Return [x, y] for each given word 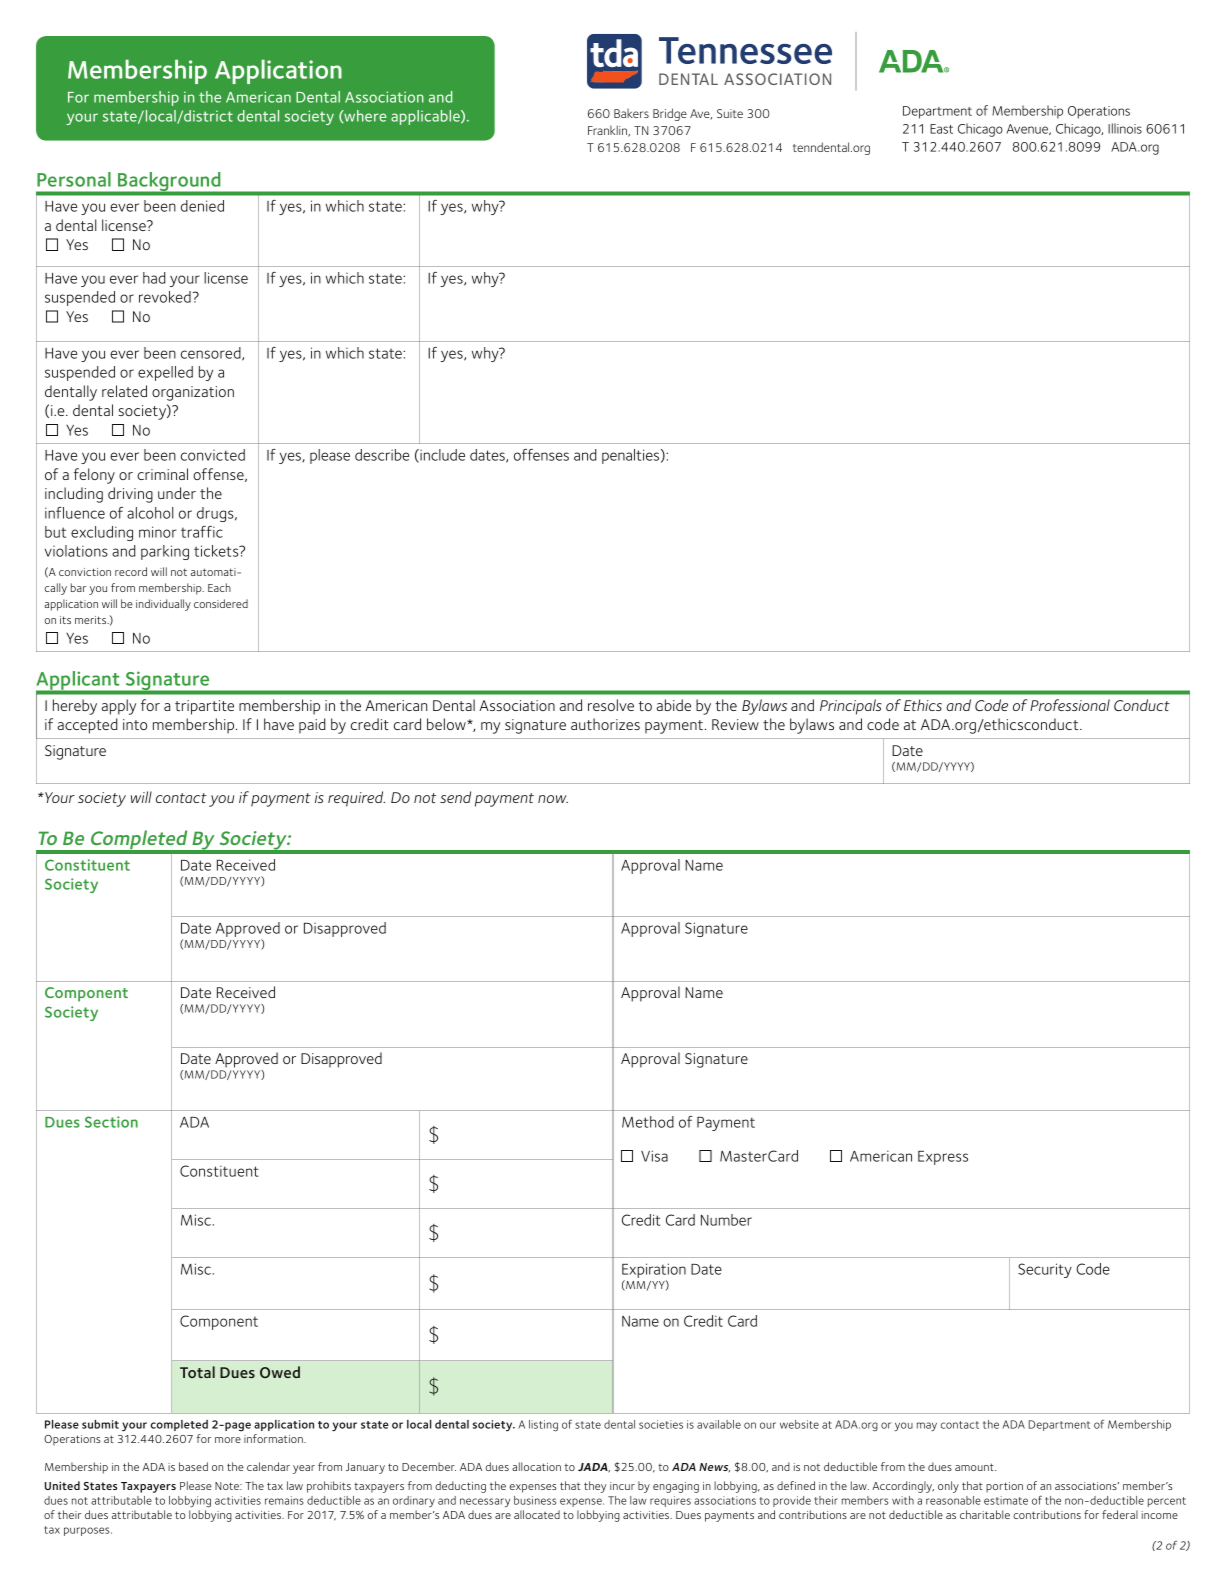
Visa [654, 1156]
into [135, 724]
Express [943, 1158]
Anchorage [617, 131]
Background [169, 183]
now [553, 799]
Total [197, 1372]
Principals [851, 707]
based [193, 1466]
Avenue [1028, 129]
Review [735, 724]
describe [382, 455]
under [177, 493]
